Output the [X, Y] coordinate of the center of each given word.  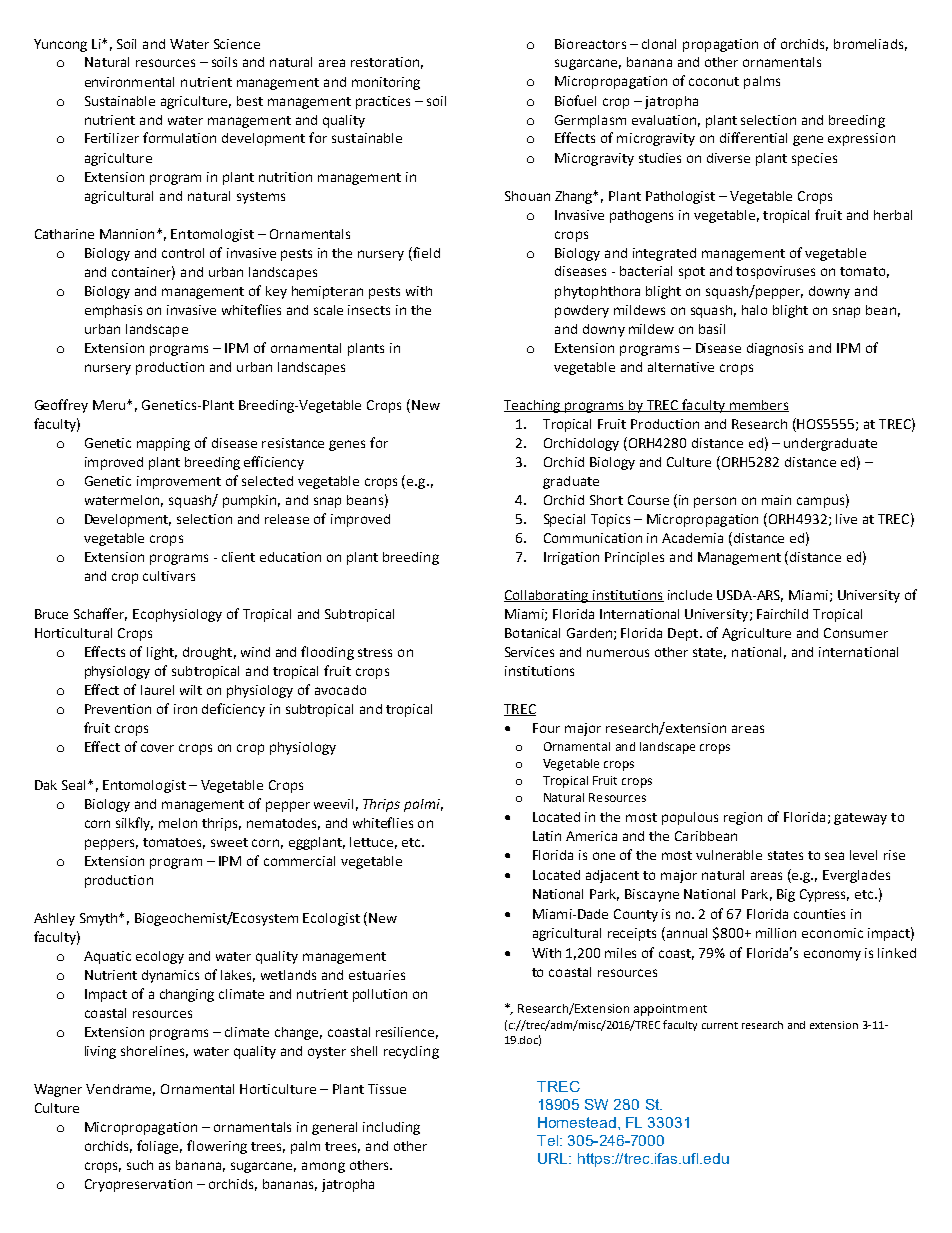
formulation [179, 137]
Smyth [100, 919]
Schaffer [100, 614]
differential [753, 137]
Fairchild [782, 614]
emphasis [113, 311]
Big [786, 895]
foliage [159, 1147]
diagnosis [775, 349]
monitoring [386, 83]
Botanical [532, 633]
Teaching [533, 406]
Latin [547, 836]
